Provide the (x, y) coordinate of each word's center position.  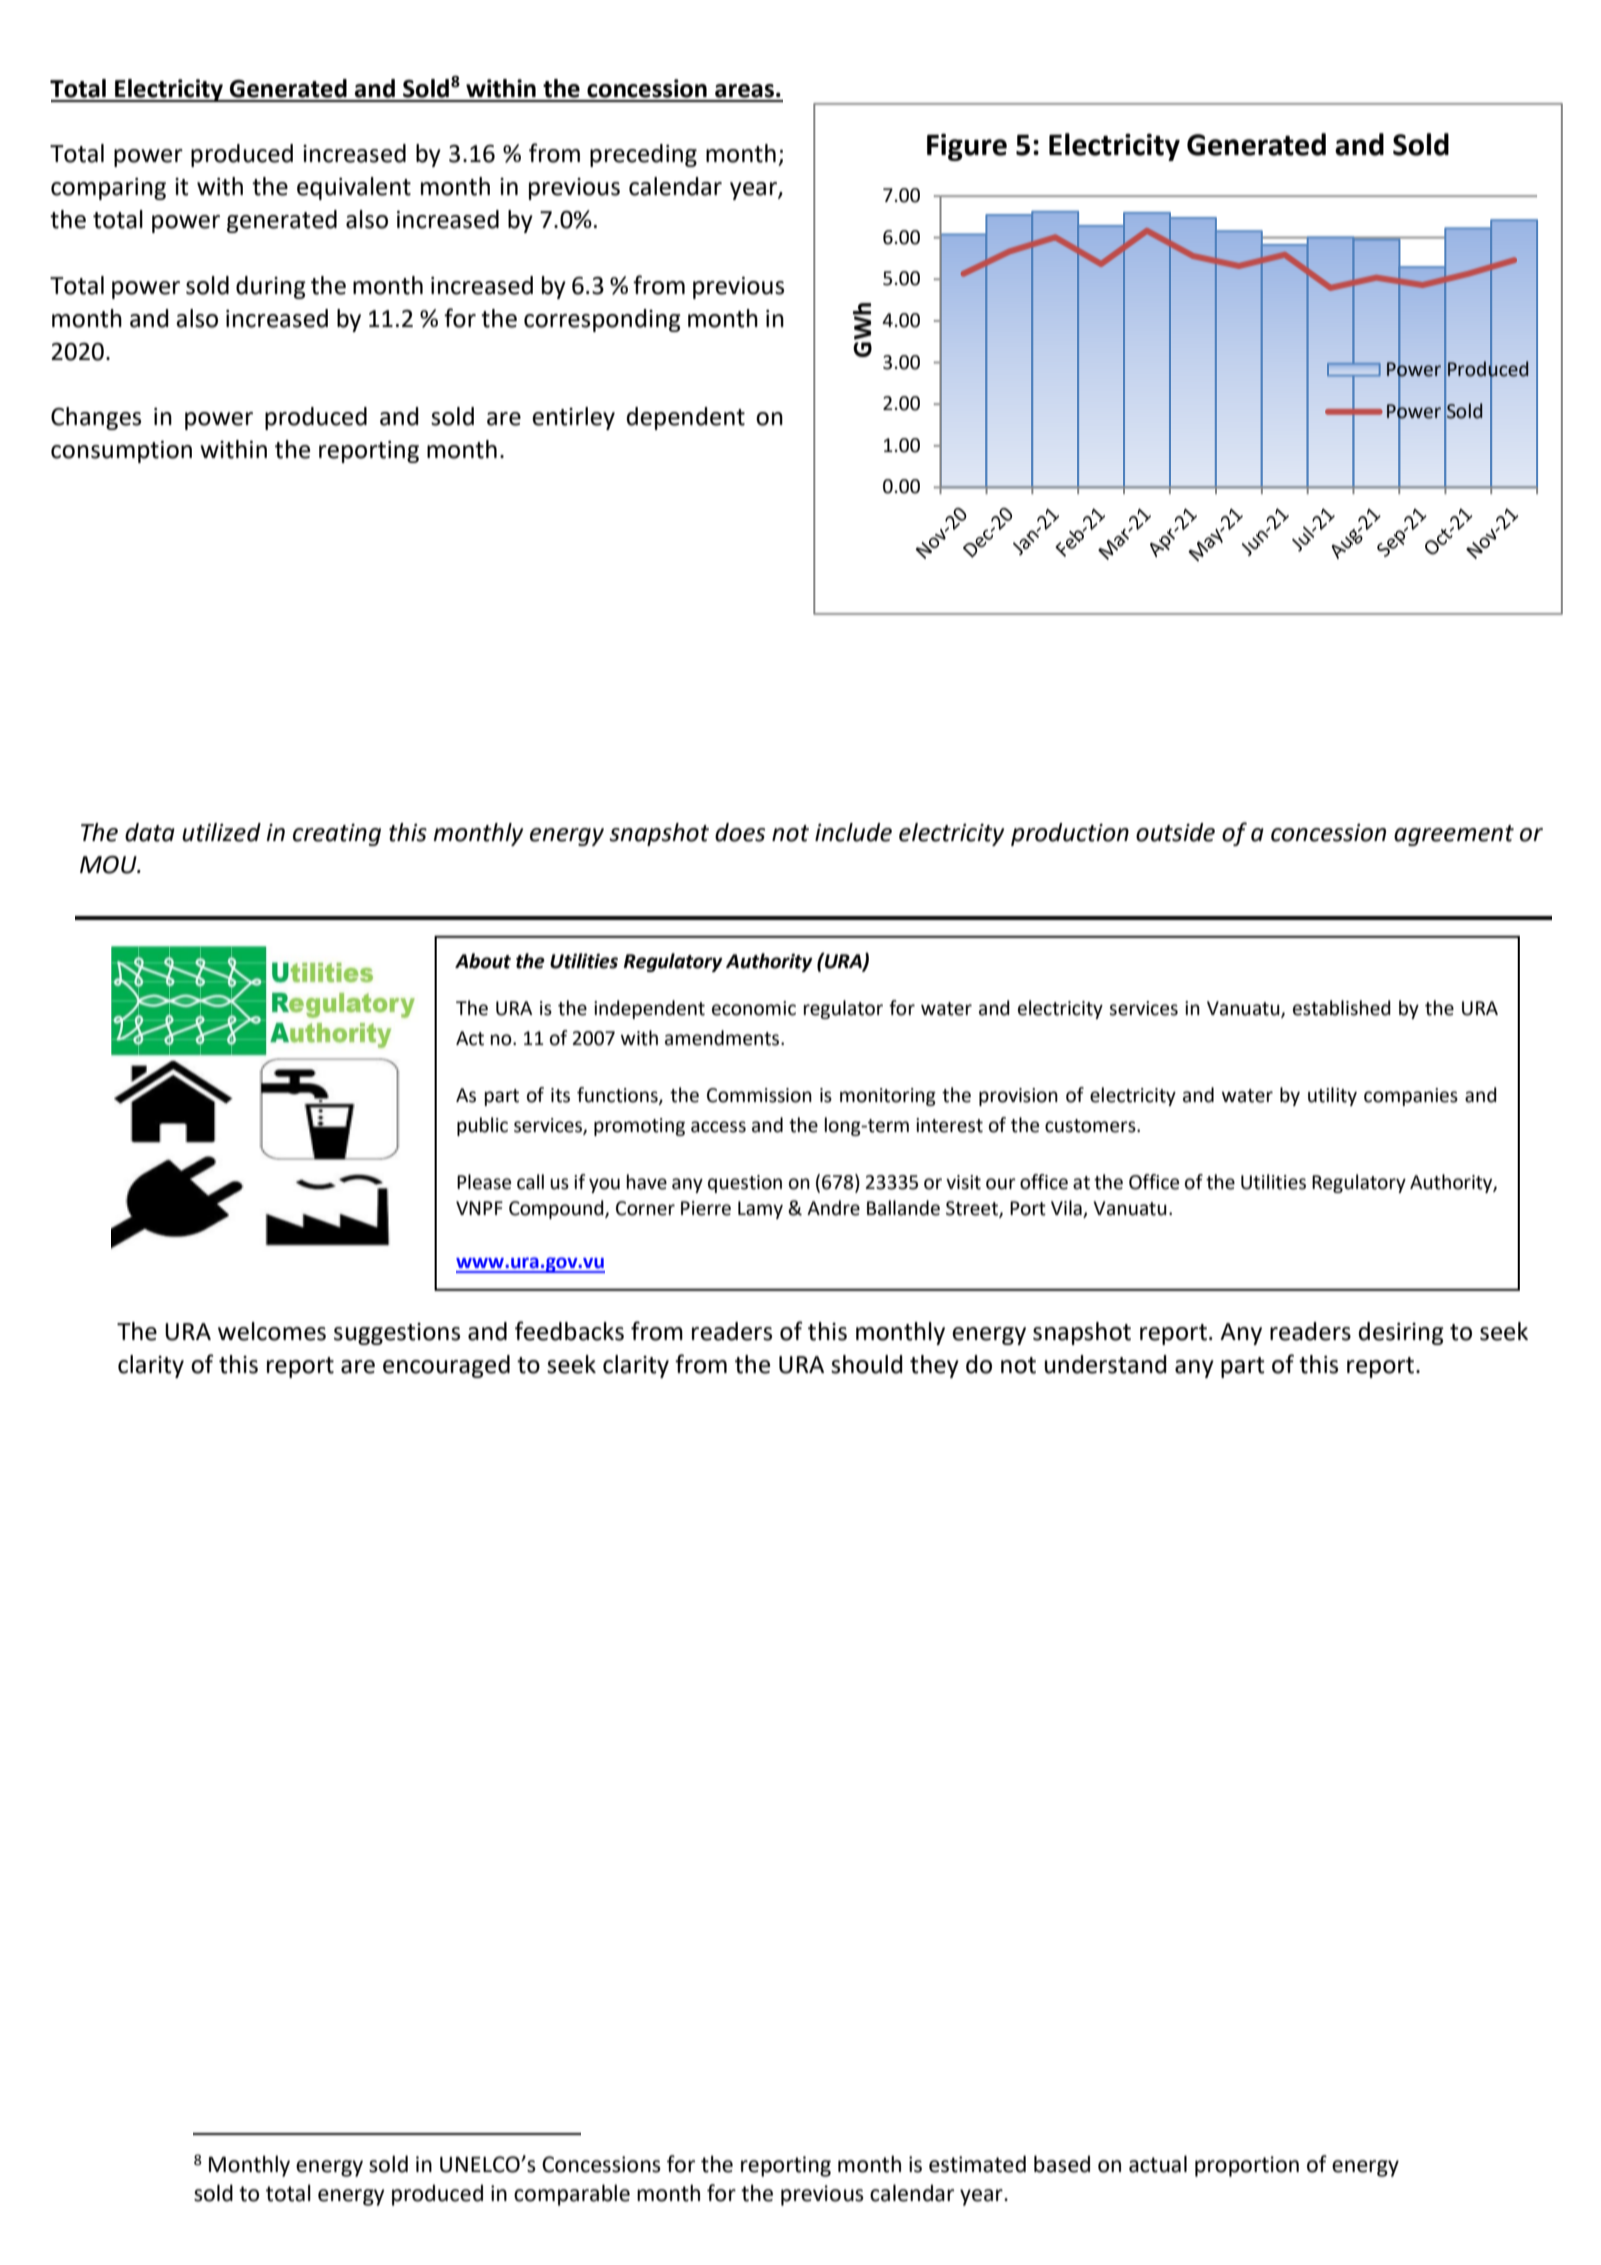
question (745, 1184)
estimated (977, 2164)
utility (1332, 1096)
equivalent (354, 188)
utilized (221, 832)
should (867, 1364)
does (740, 832)
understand (1106, 1364)
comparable (572, 2195)
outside (1175, 832)
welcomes (272, 1331)
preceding (643, 155)
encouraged (446, 1366)
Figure (967, 147)
